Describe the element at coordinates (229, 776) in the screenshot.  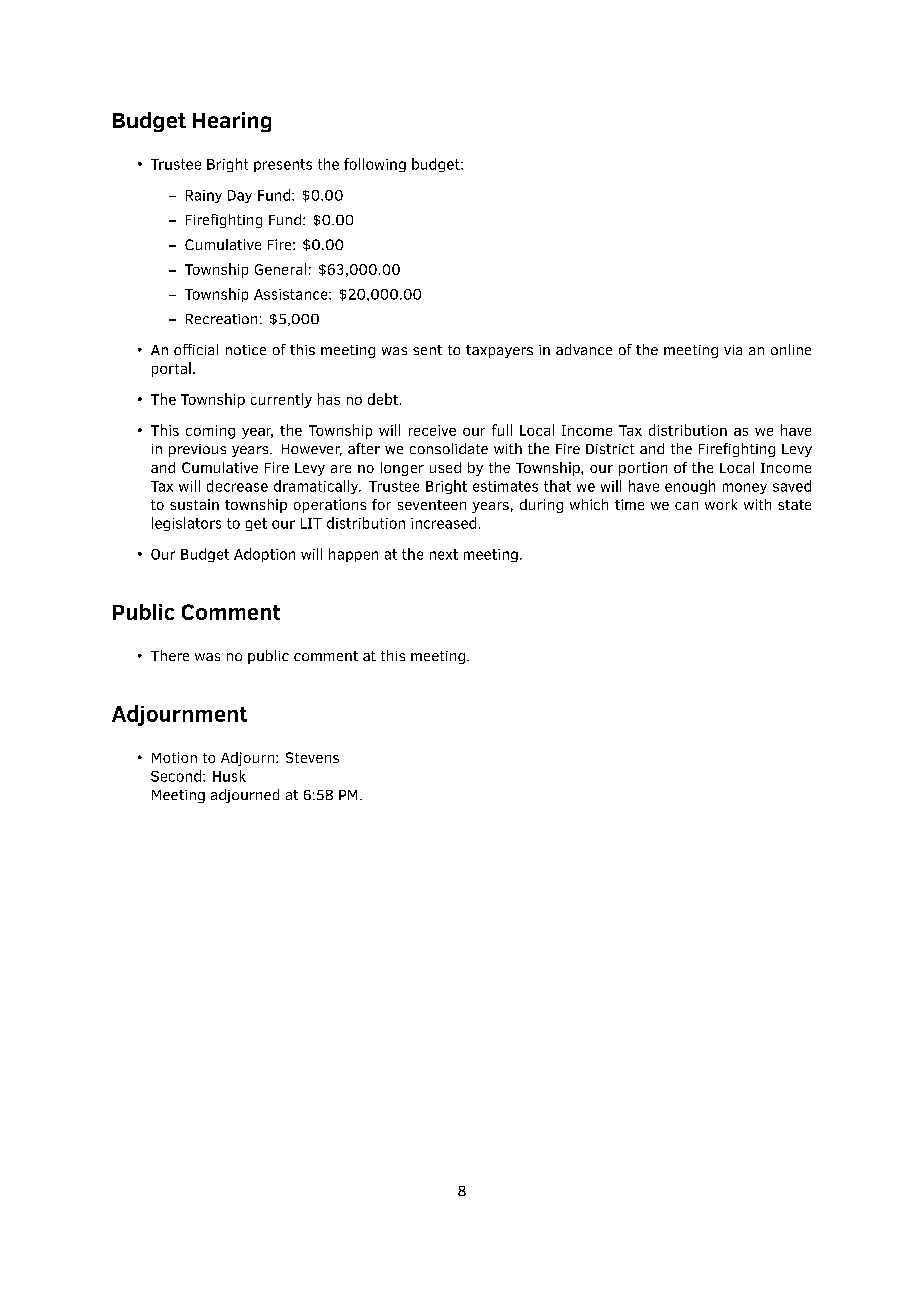
I see `Husk` at that location.
